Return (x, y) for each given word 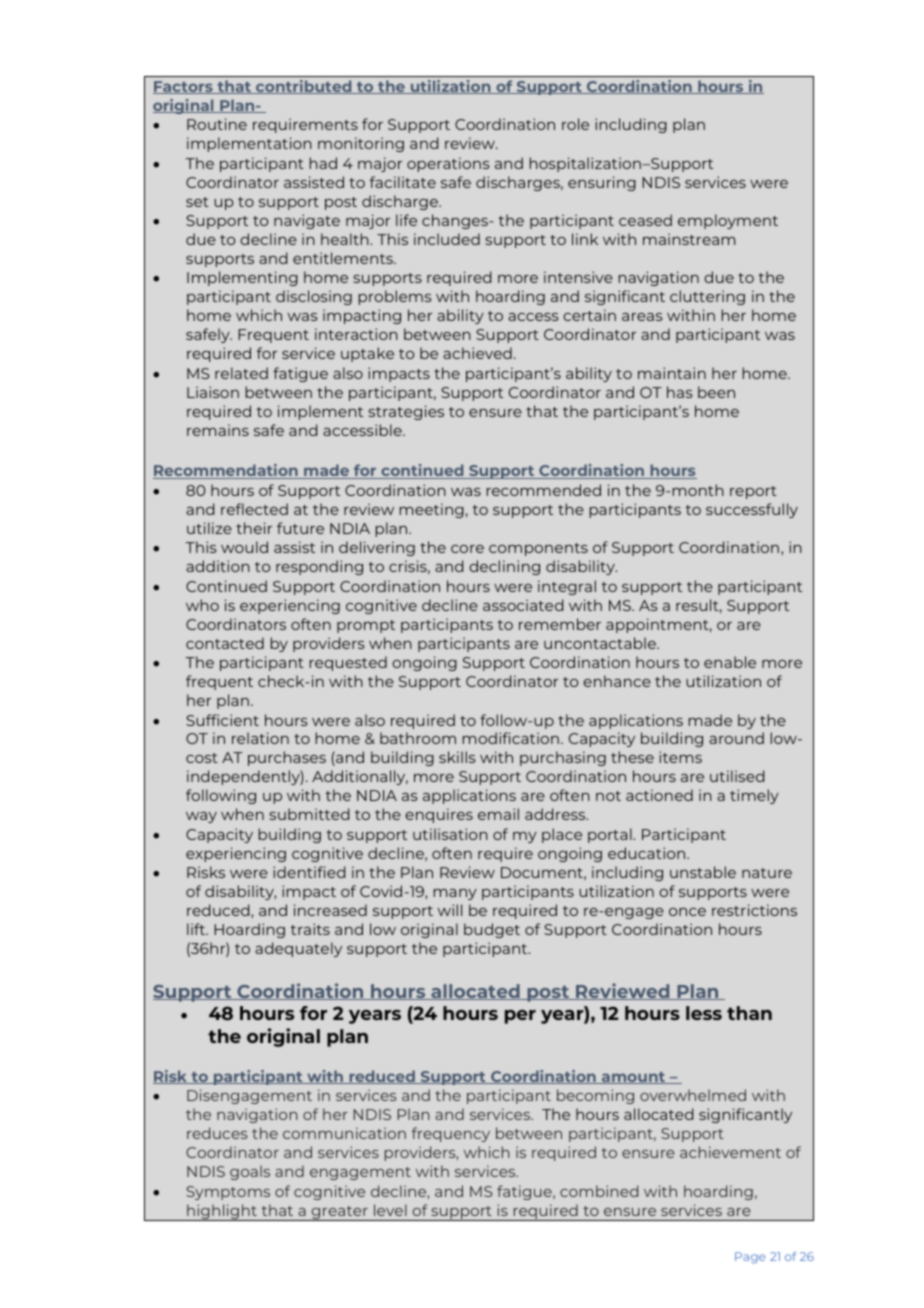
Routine (217, 124)
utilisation (450, 834)
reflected (254, 509)
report (753, 492)
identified (309, 872)
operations (448, 164)
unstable (703, 872)
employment (728, 221)
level (390, 1210)
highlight (222, 1212)
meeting (432, 510)
